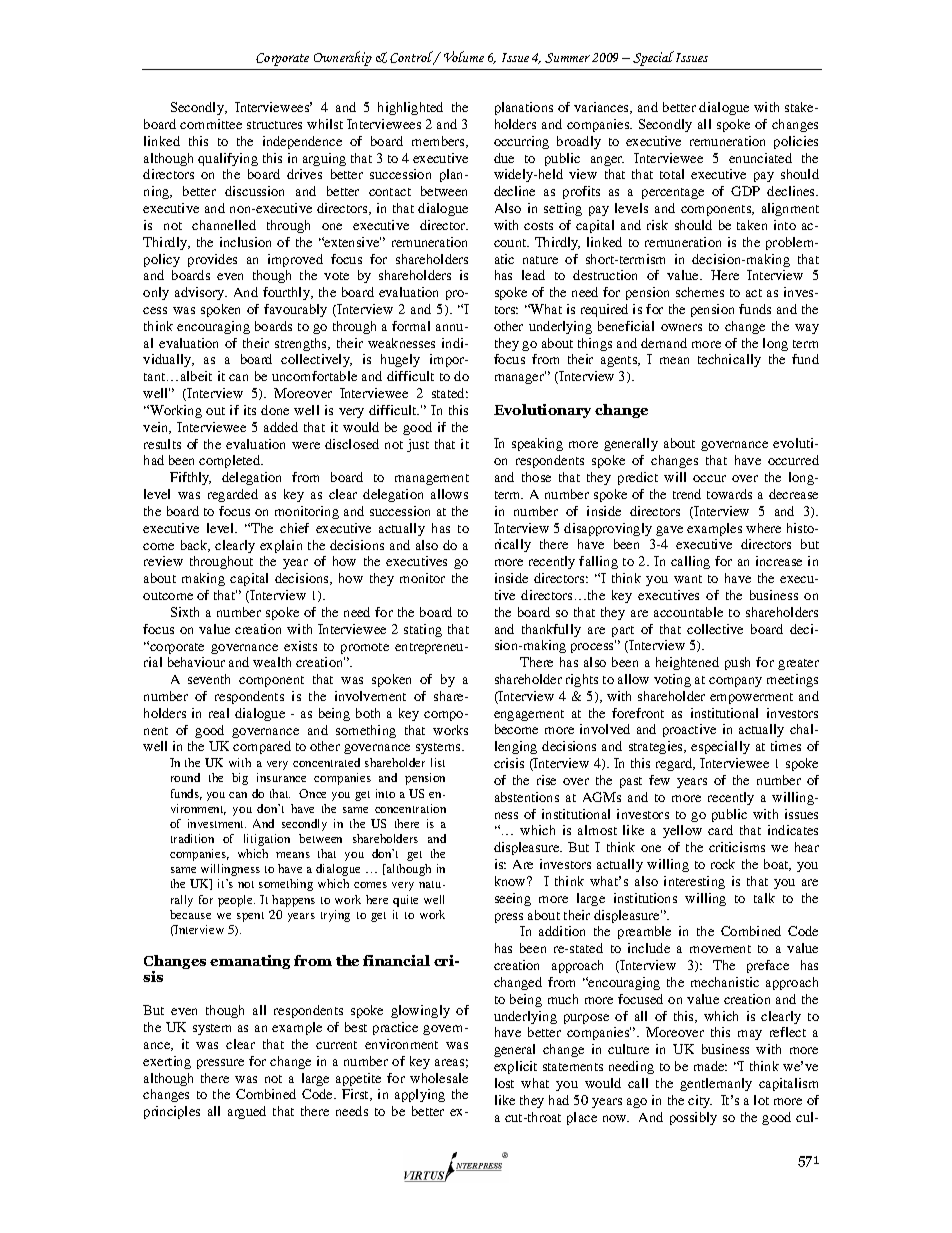 The height and width of the screenshot is (1233, 952). What do you see at coordinates (464, 56) in the screenshot?
I see `Volume` at bounding box center [464, 56].
